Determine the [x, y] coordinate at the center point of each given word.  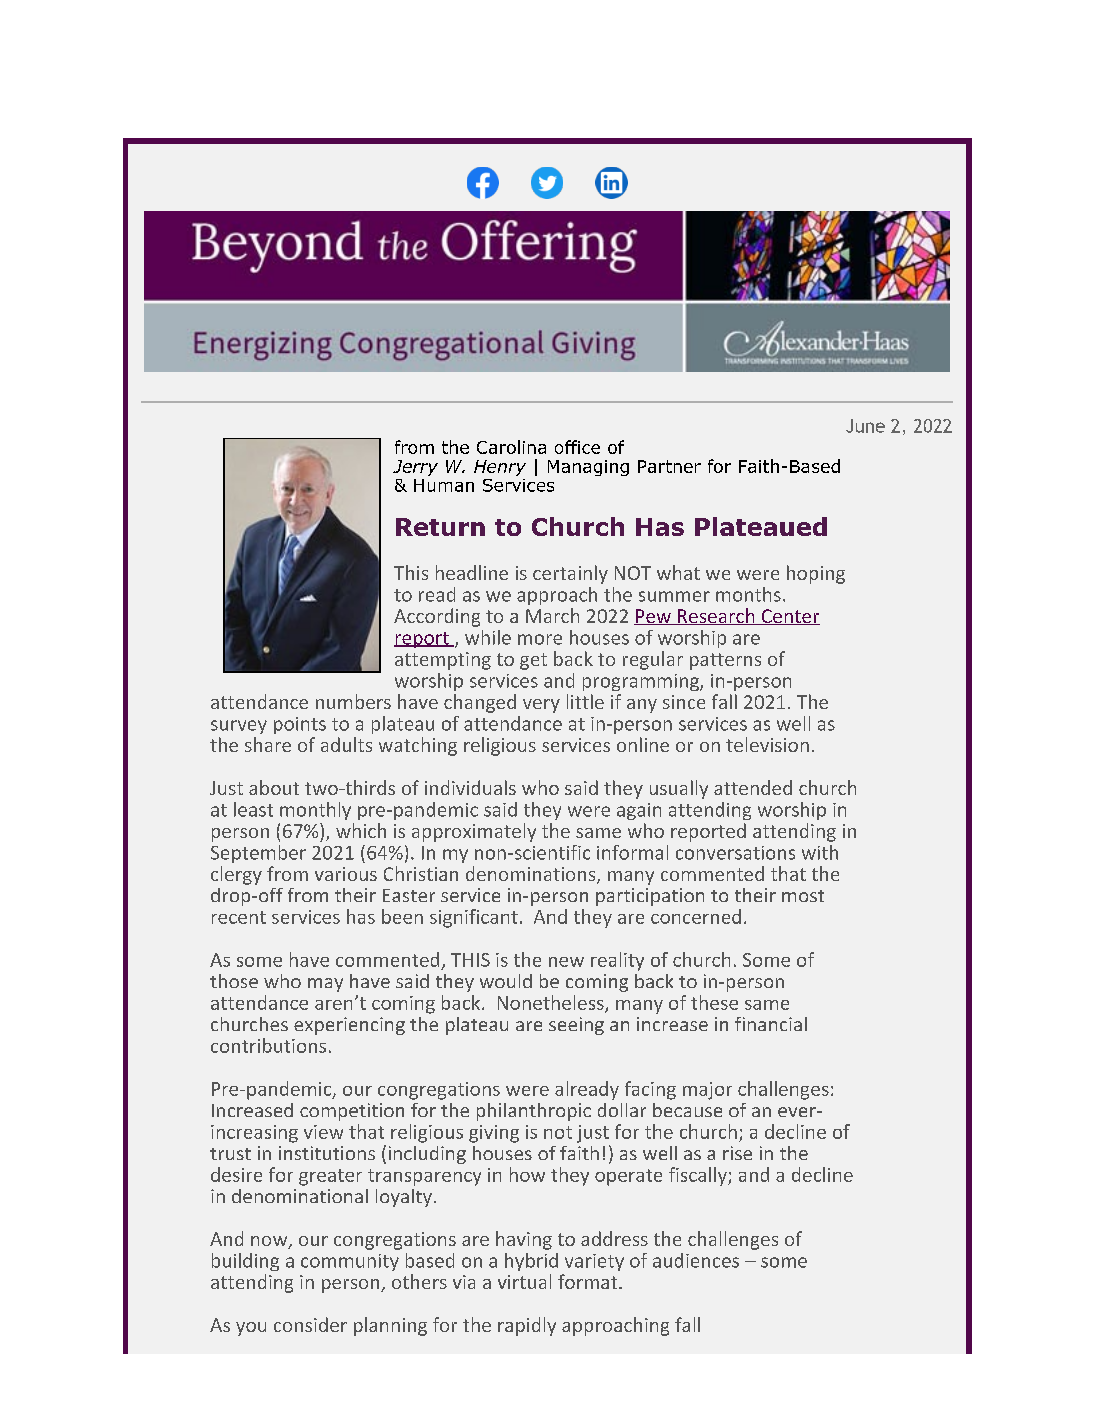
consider [310, 1324]
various [346, 874]
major [707, 1091]
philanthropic [534, 1112]
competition [352, 1112]
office [577, 447]
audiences [696, 1260]
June [865, 426]
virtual [524, 1281]
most [803, 896]
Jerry [415, 468]
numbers [353, 701]
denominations [532, 875]
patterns [725, 661]
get [533, 661]
